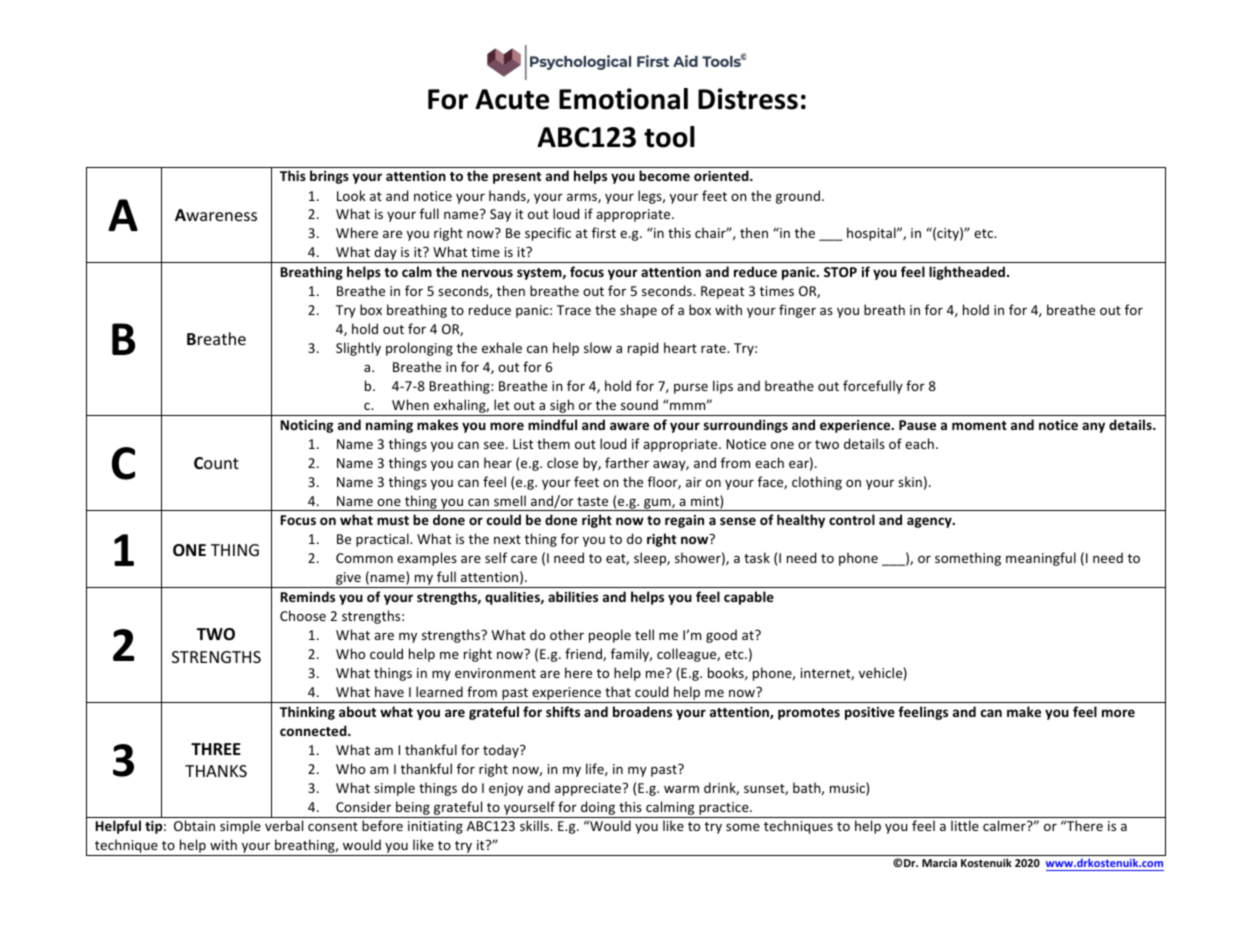 The image size is (1233, 952). What do you see at coordinates (598, 809) in the page?
I see `doing` at bounding box center [598, 809].
